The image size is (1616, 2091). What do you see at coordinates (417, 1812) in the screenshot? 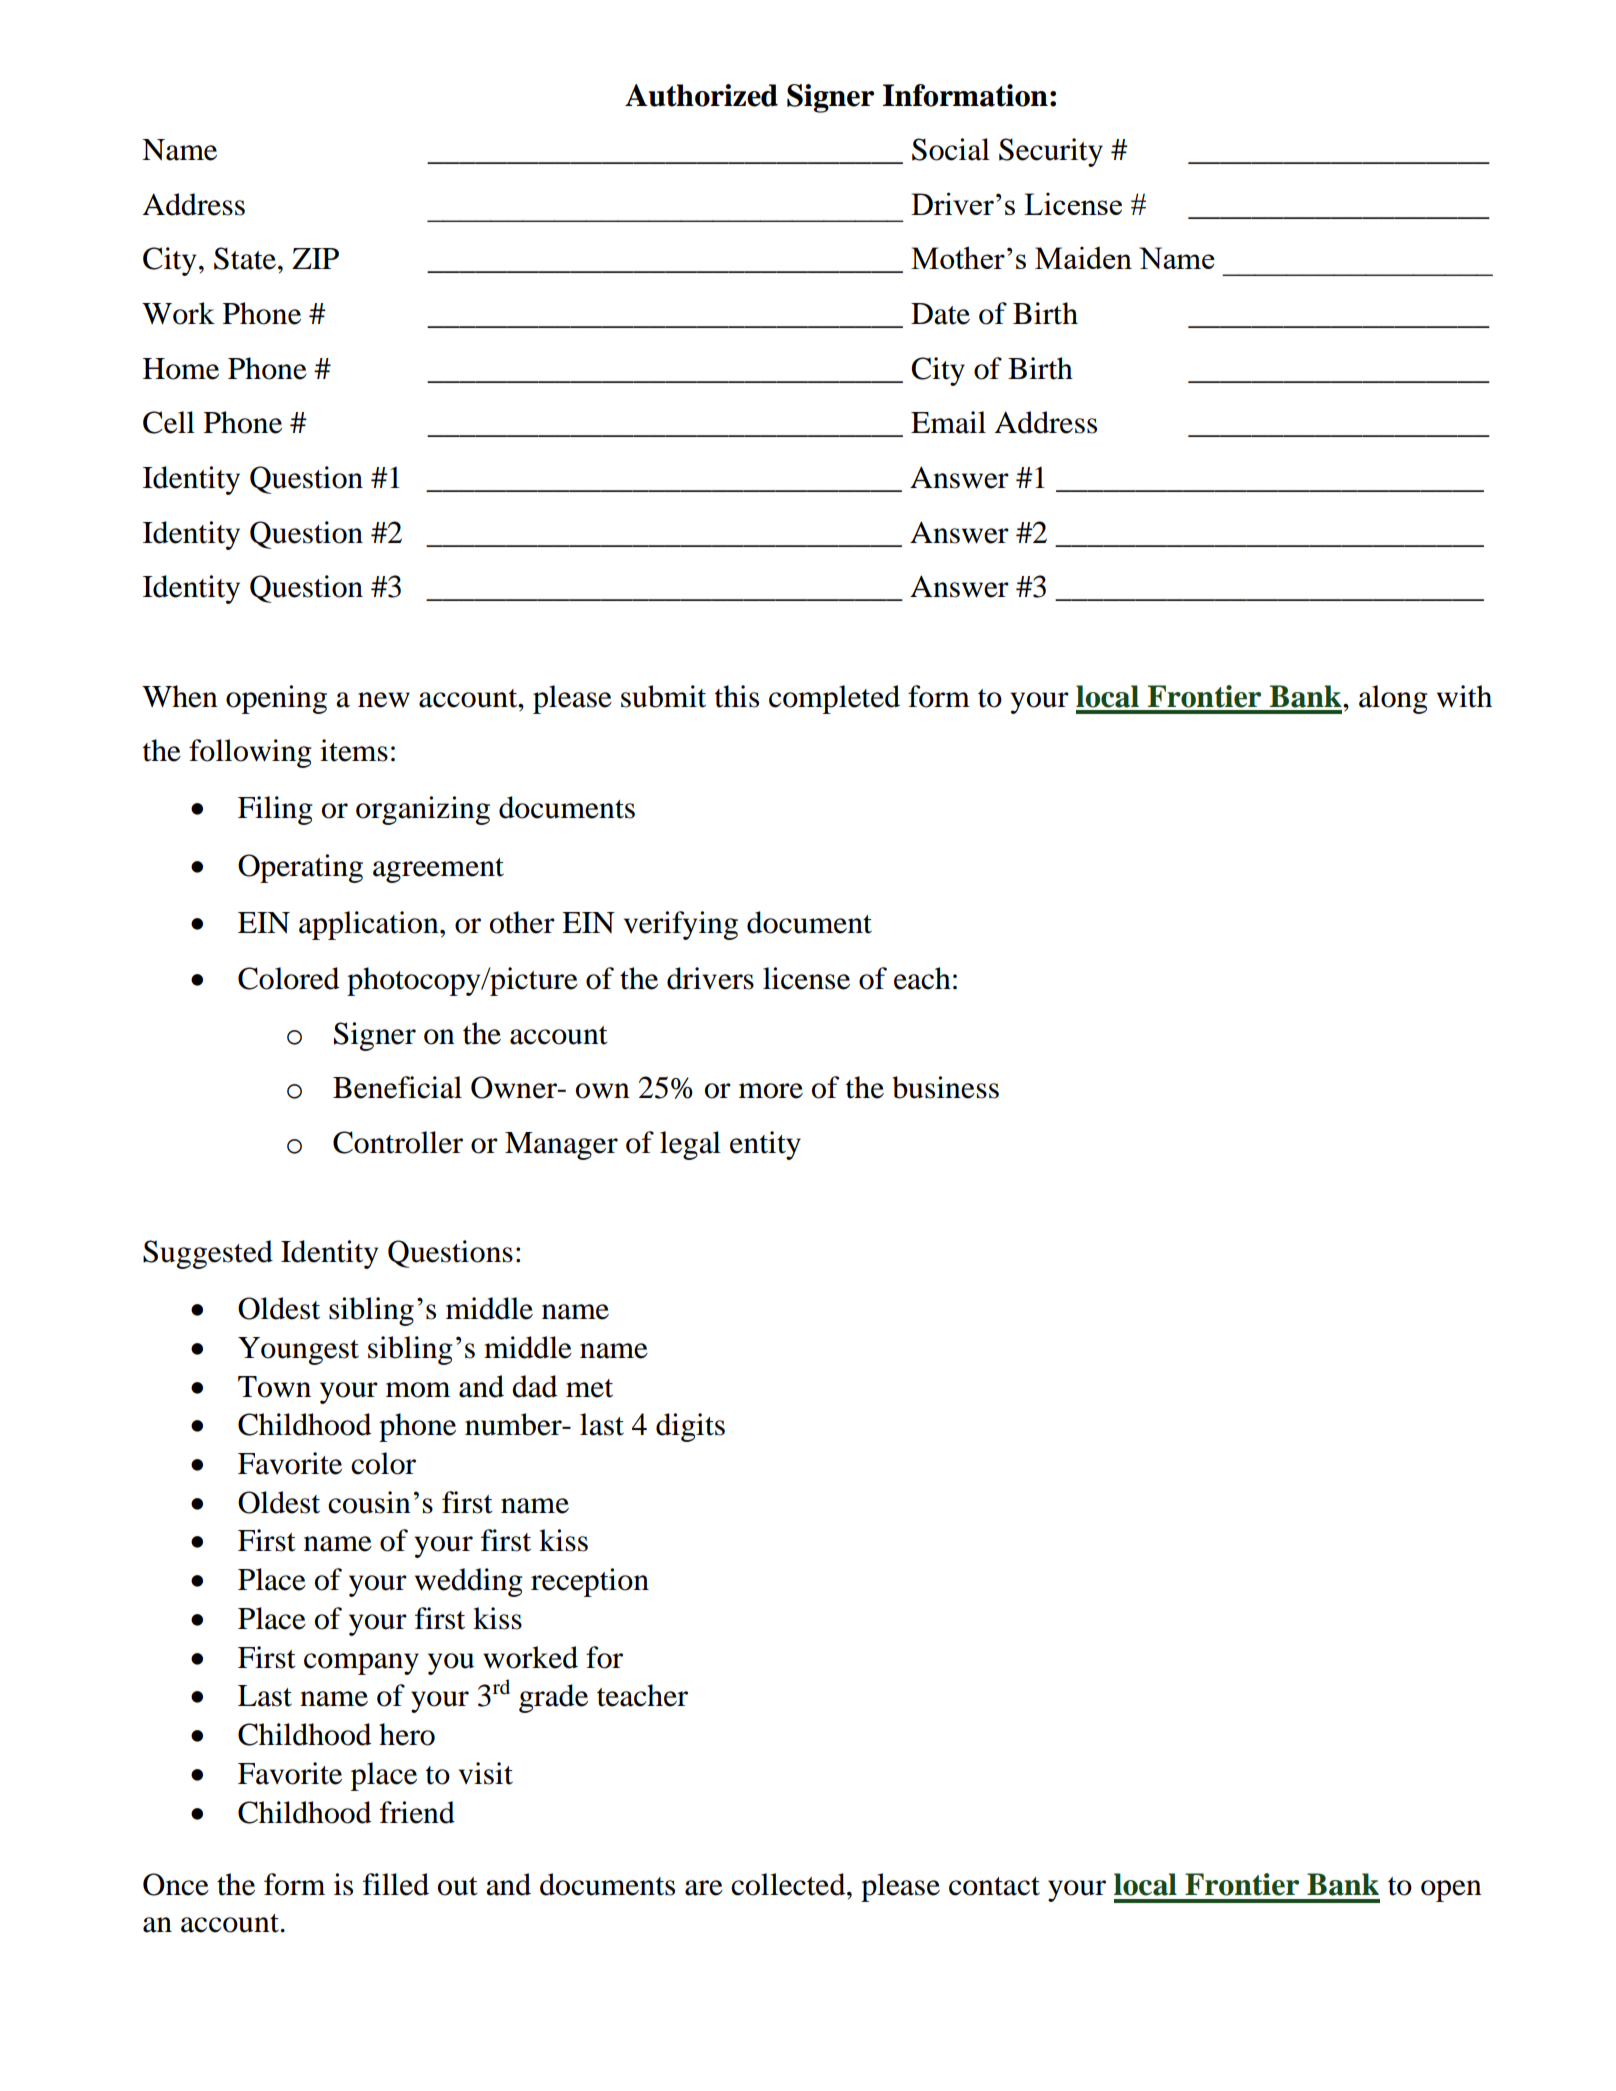
I see `friend` at bounding box center [417, 1812].
